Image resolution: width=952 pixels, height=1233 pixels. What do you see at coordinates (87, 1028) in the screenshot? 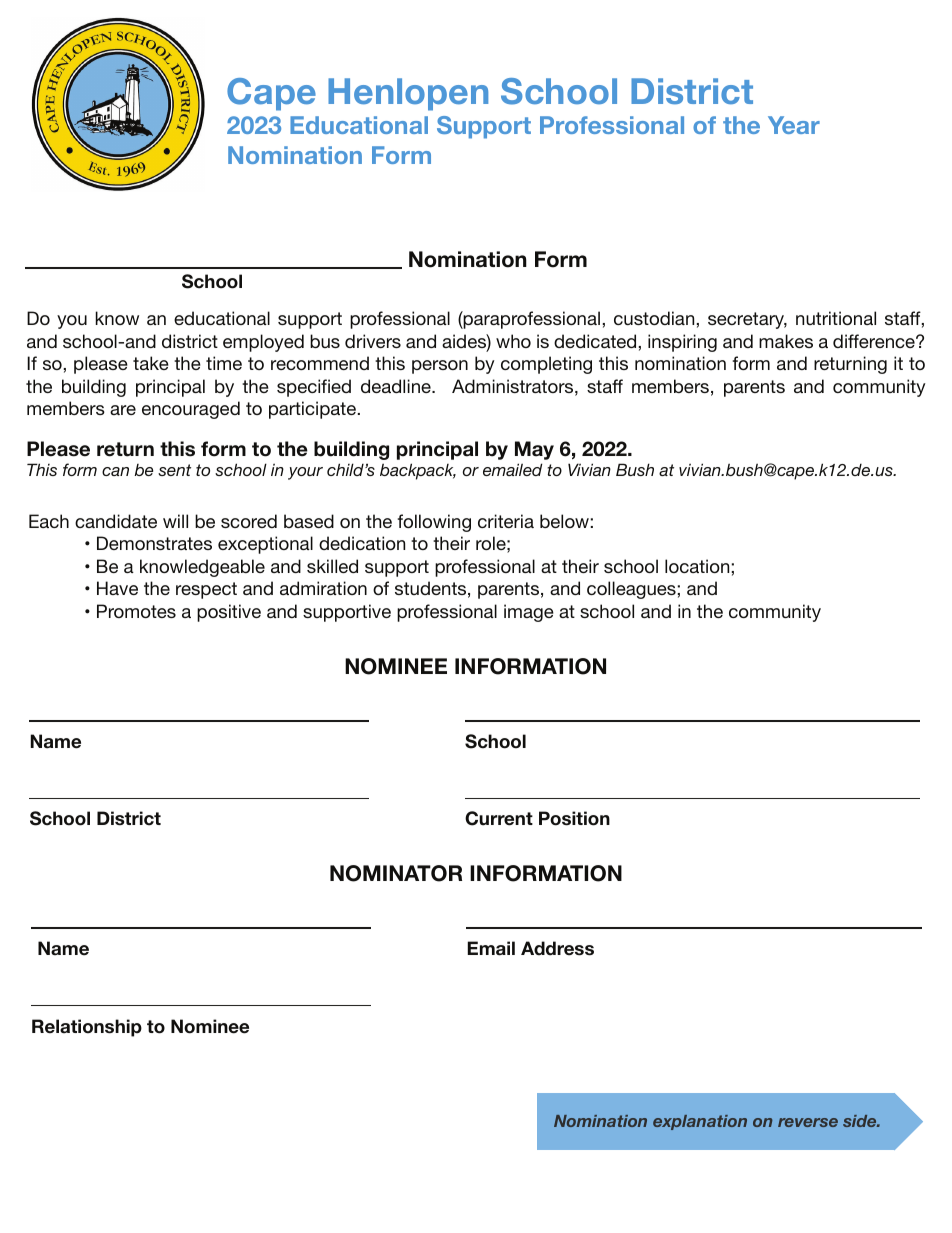
I see `Relationship` at bounding box center [87, 1028].
